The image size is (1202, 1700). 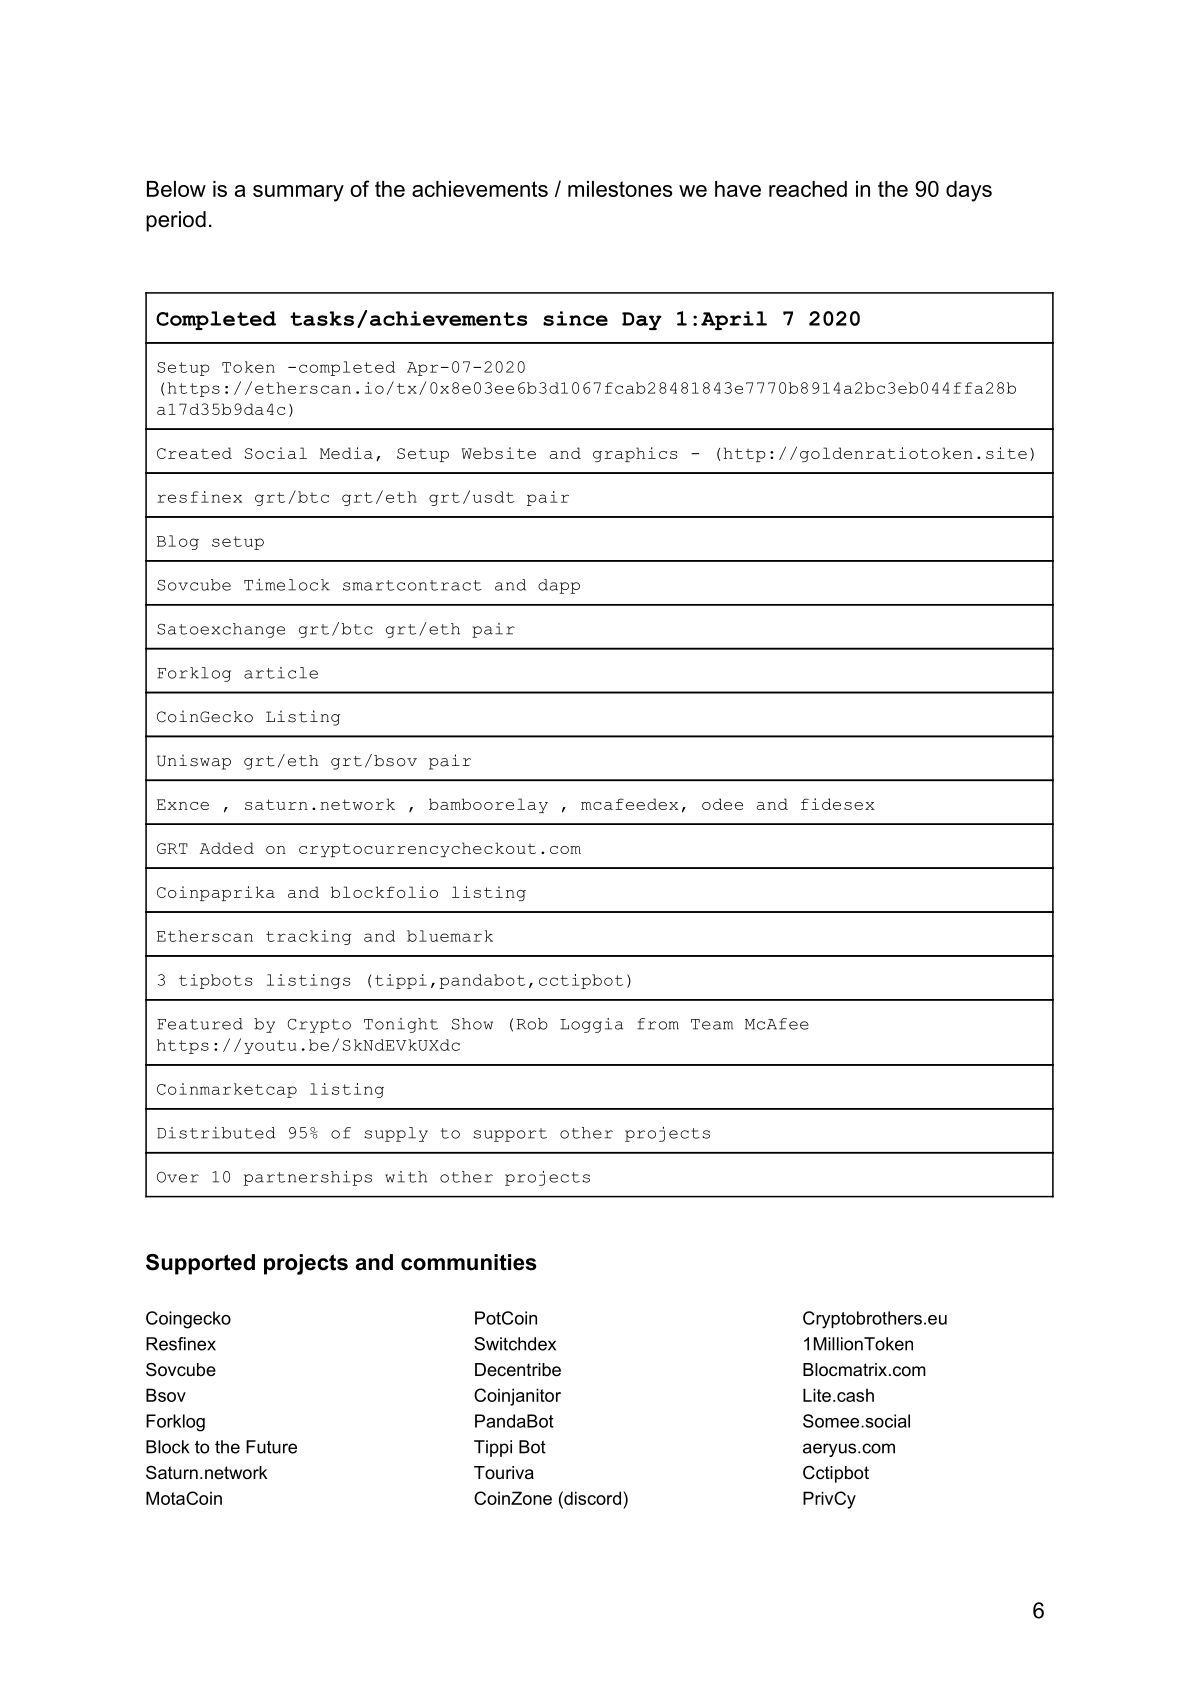 What do you see at coordinates (281, 673) in the image?
I see `article` at bounding box center [281, 673].
